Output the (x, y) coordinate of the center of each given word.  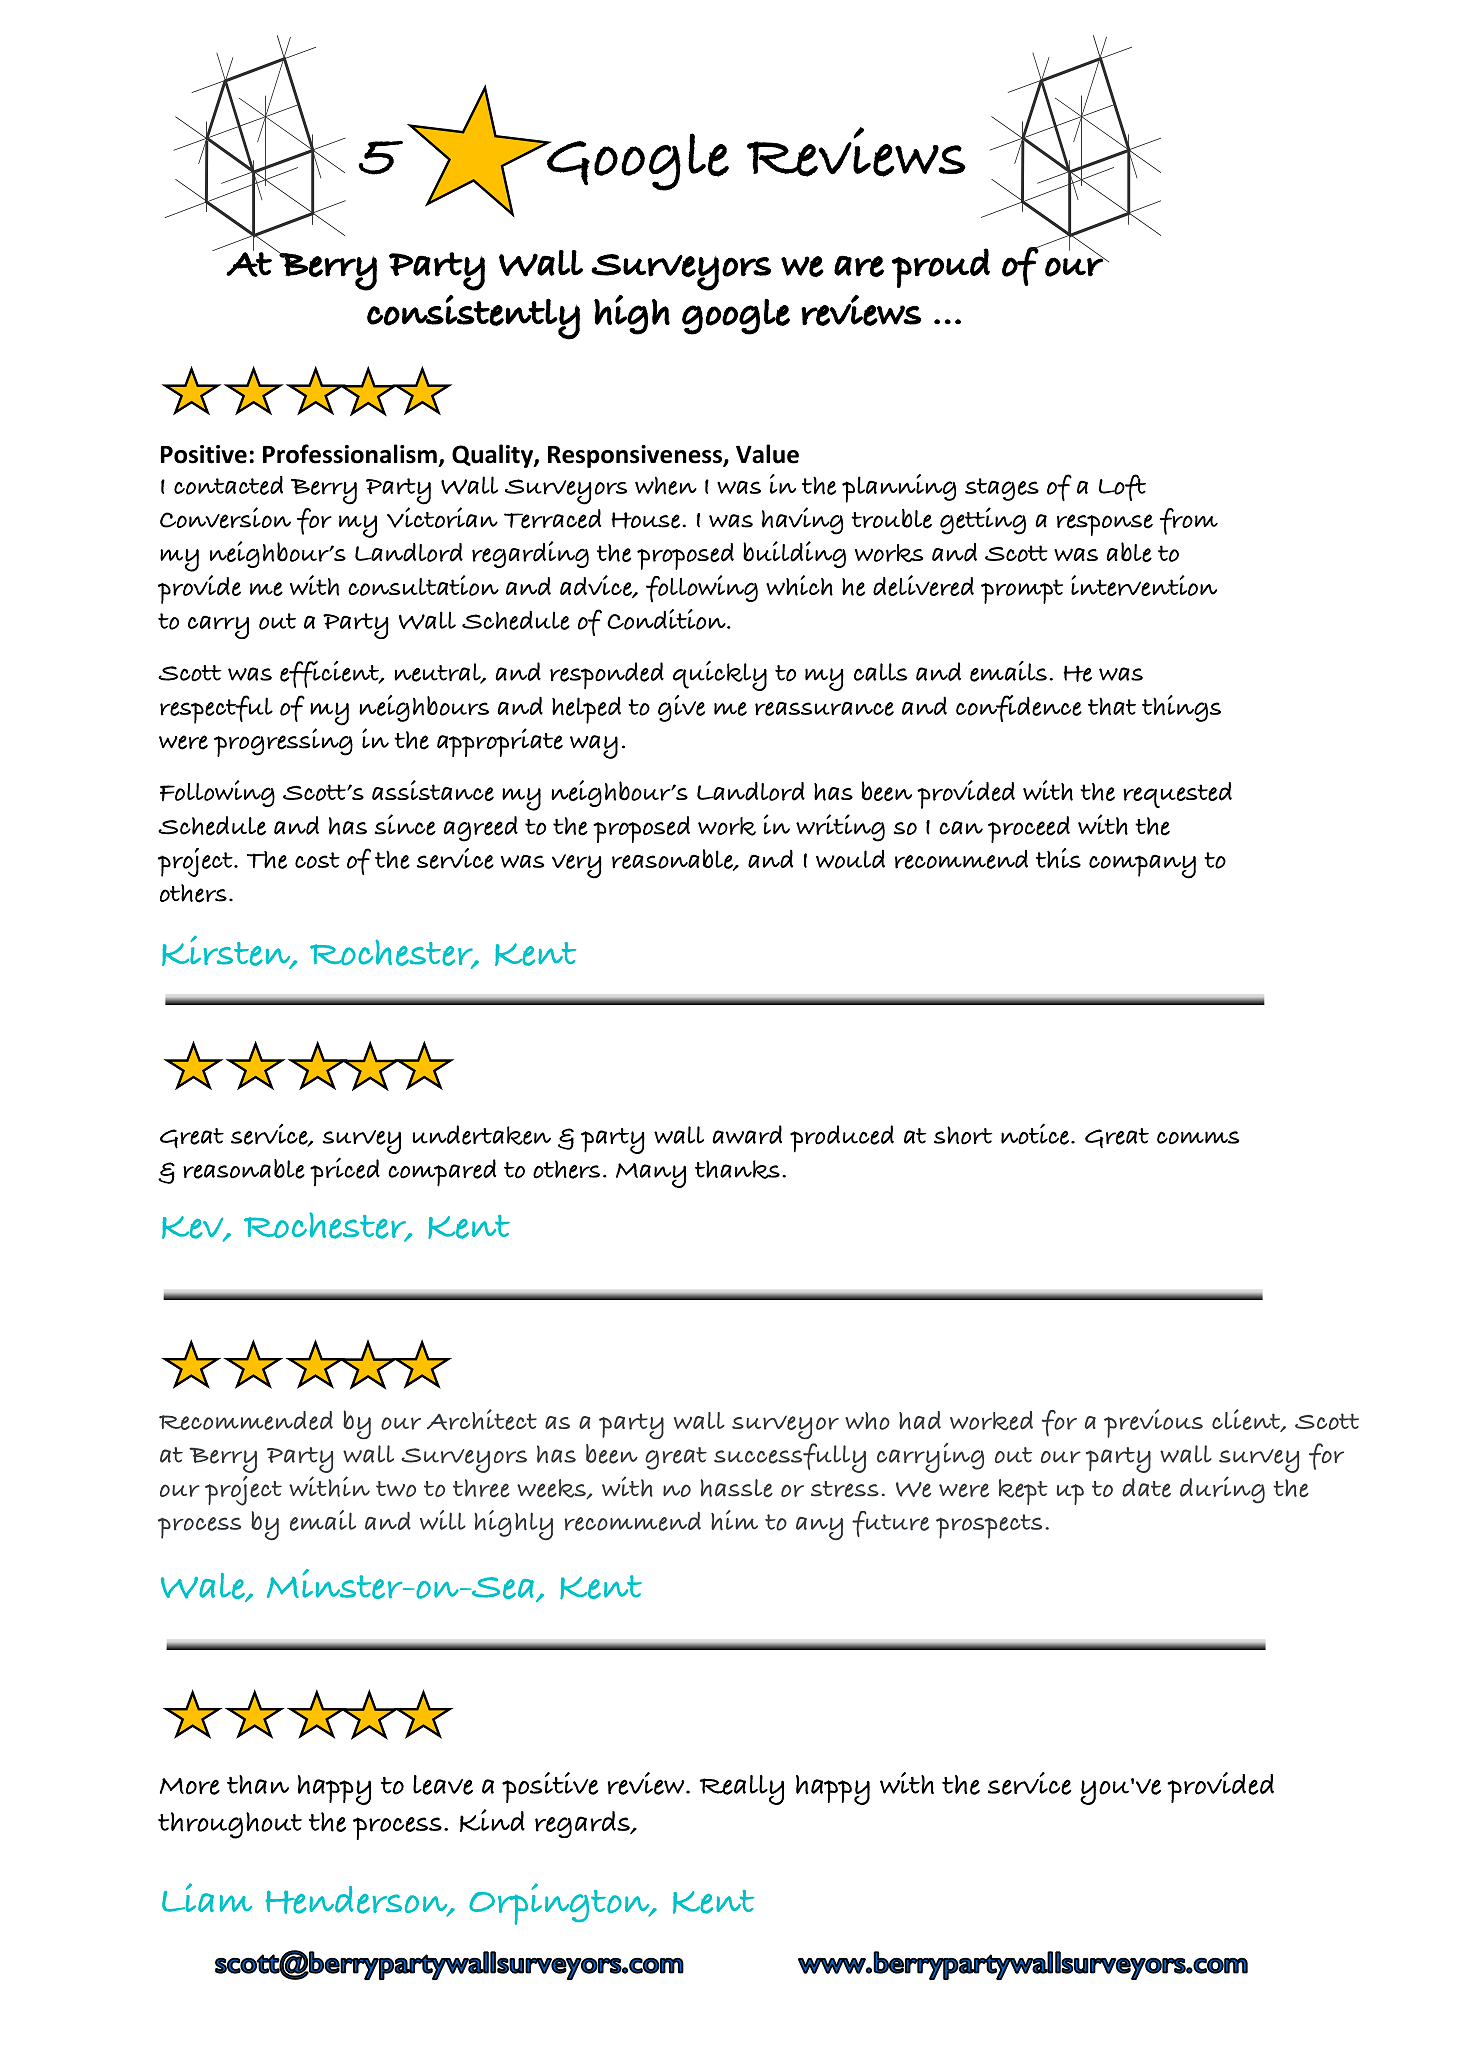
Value (767, 454)
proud (941, 268)
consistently (473, 317)
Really (741, 1790)
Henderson (358, 1901)
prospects (989, 1526)
